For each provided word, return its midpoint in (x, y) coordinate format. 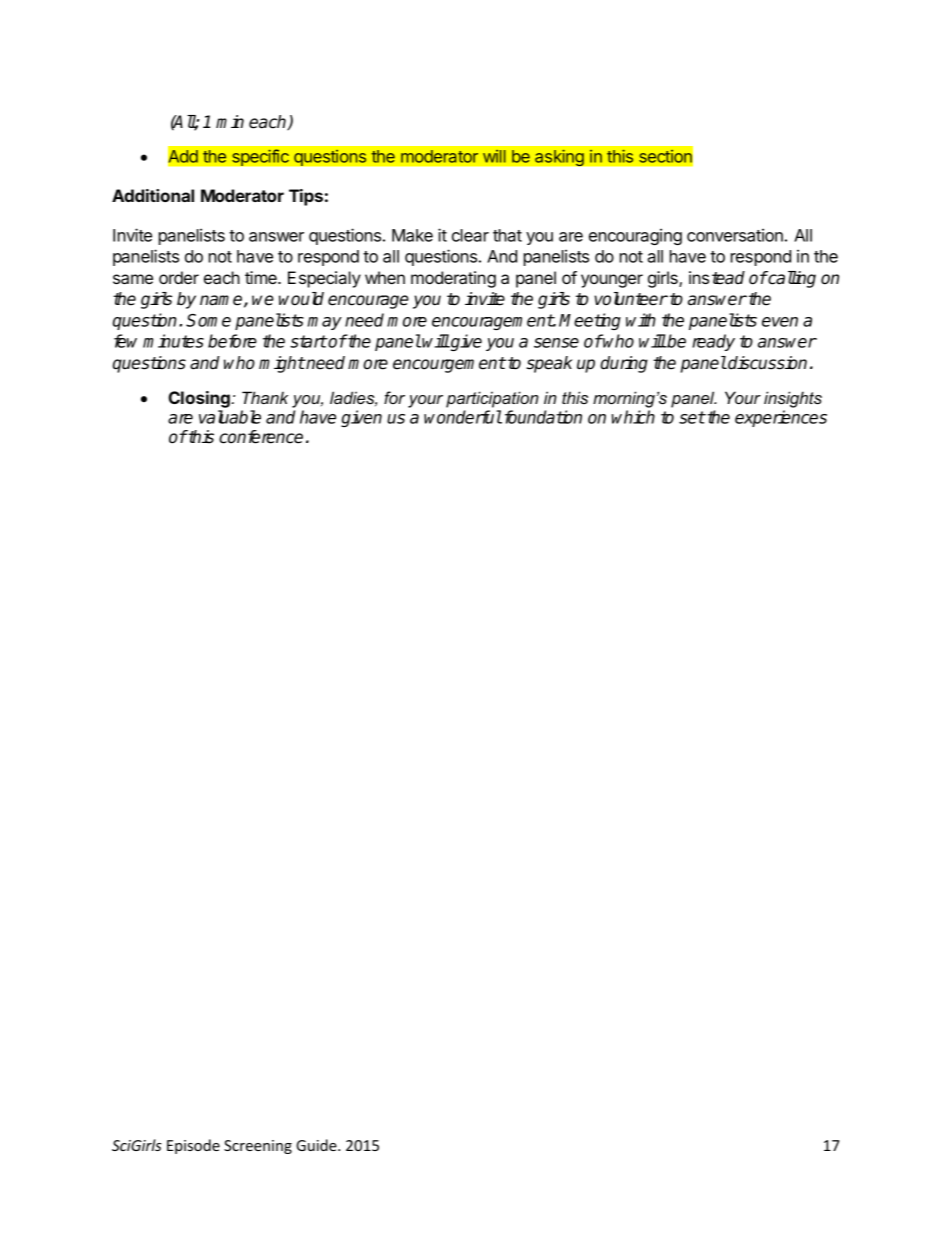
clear (470, 235)
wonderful (463, 417)
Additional (153, 195)
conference (261, 437)
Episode (193, 1146)
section (665, 156)
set (692, 417)
